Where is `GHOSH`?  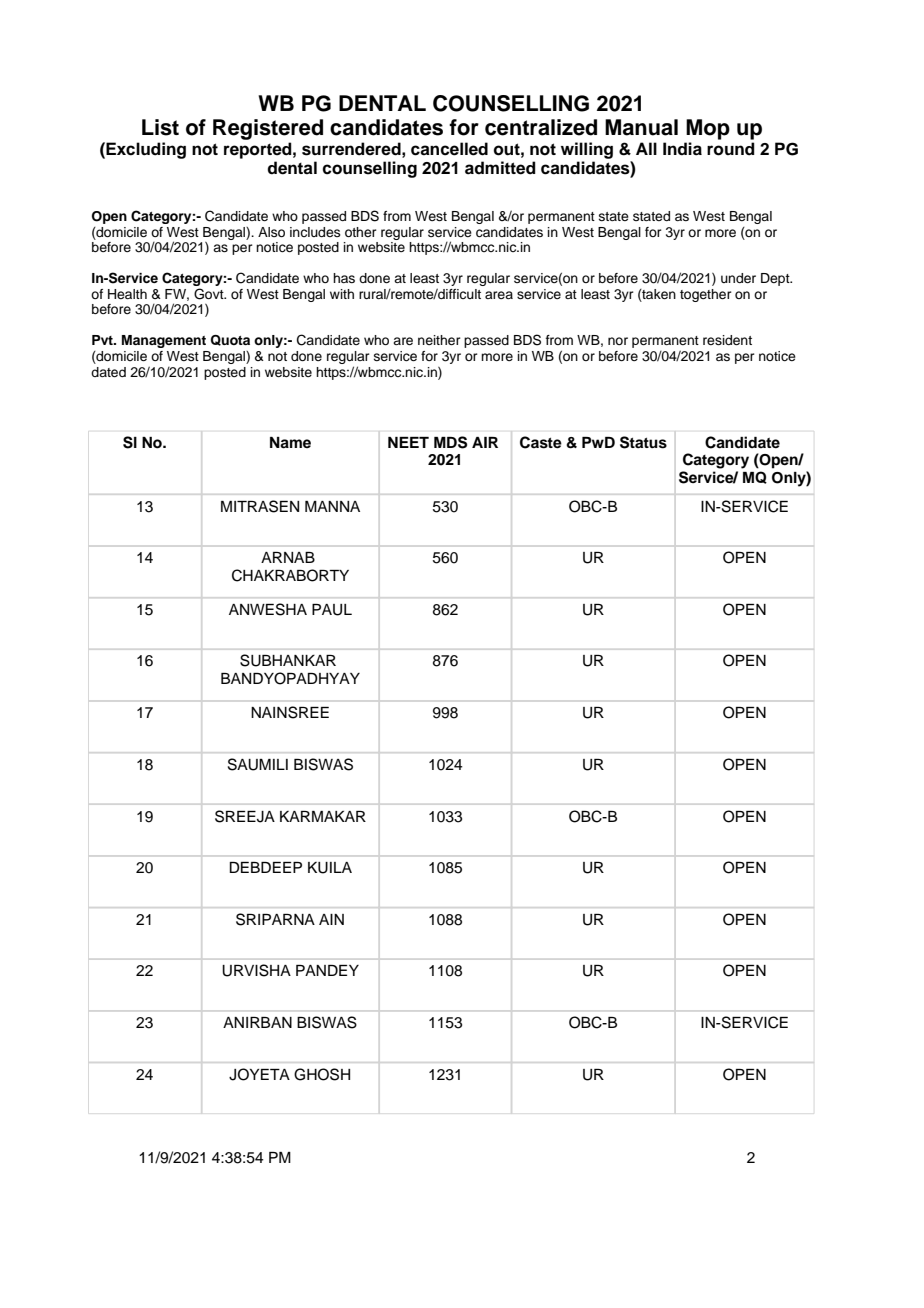
GHOSH is located at coordinates (322, 1074).
